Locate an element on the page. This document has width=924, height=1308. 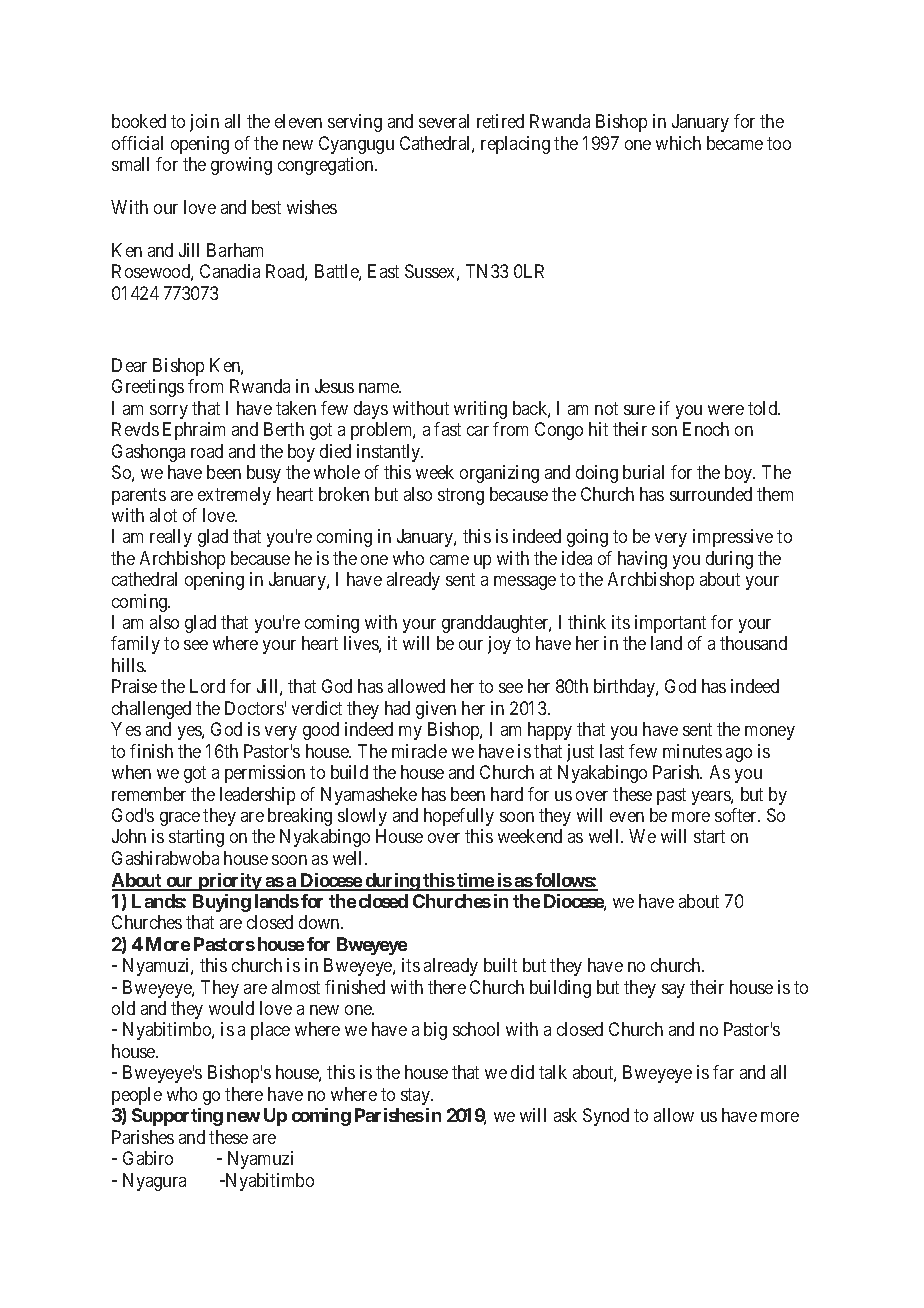
stay is located at coordinates (417, 1096).
